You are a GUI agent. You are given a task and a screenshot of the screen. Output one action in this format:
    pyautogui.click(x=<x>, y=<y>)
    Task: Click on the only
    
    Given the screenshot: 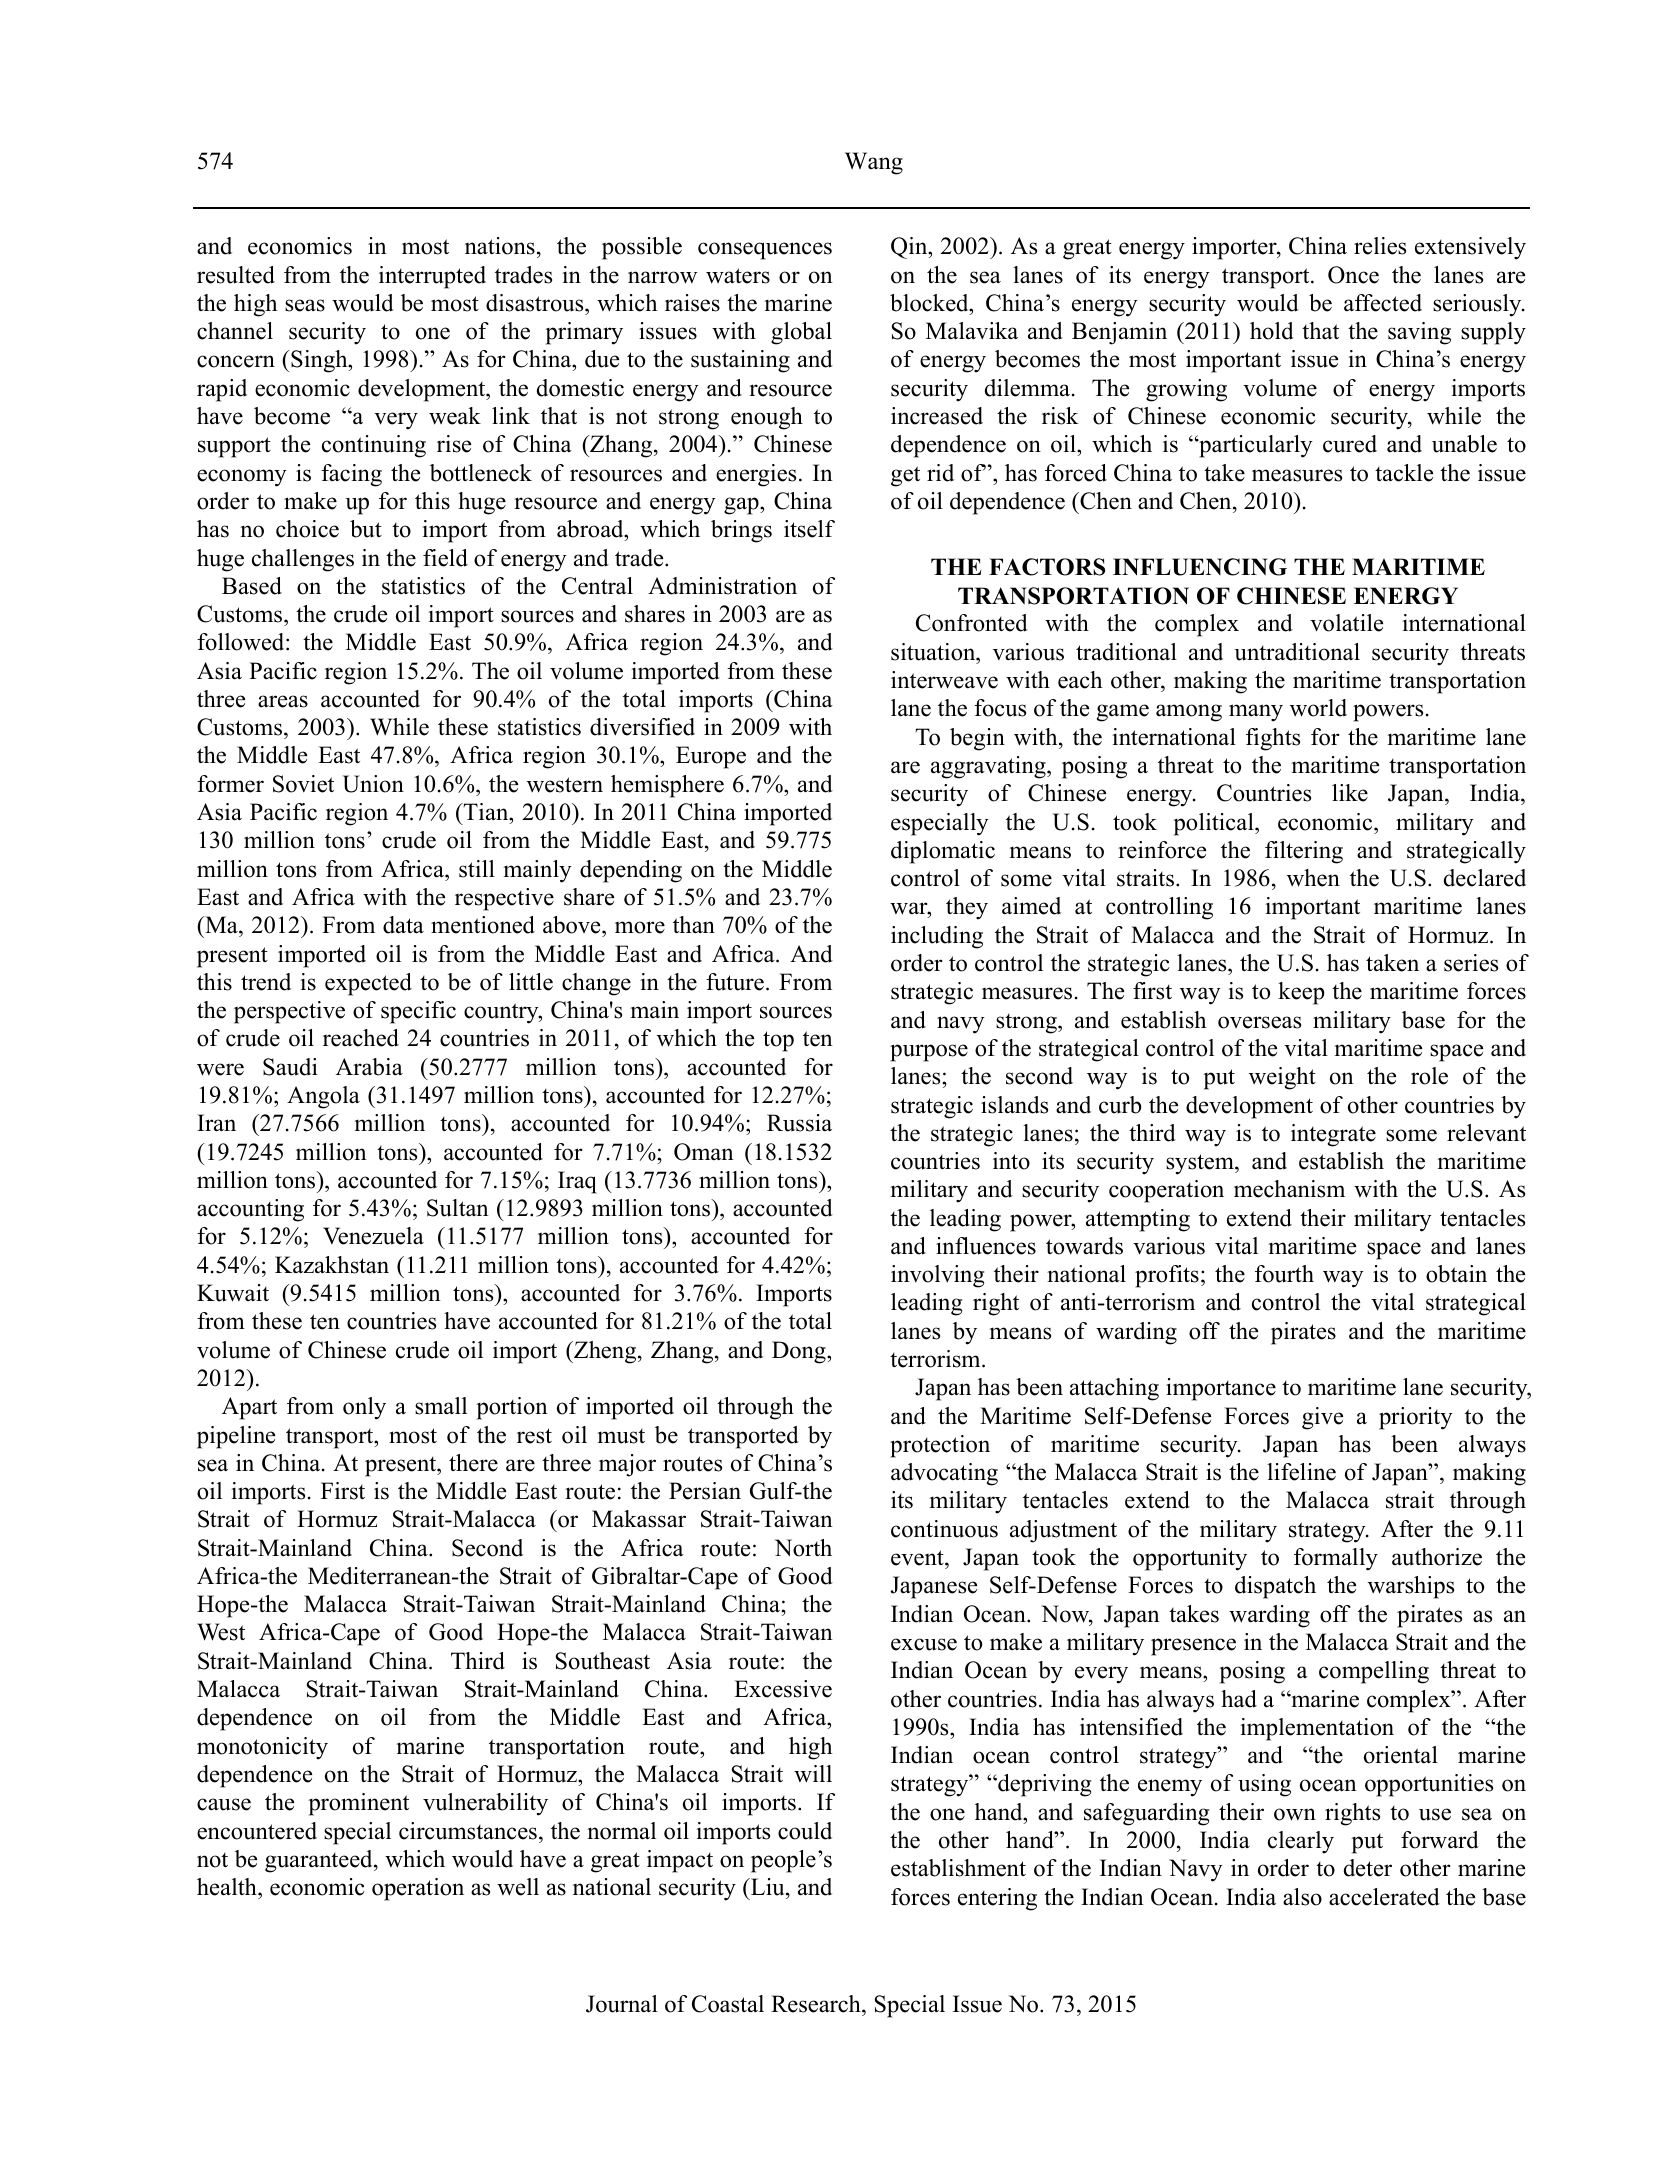 What is the action you would take?
    pyautogui.click(x=364, y=1408)
